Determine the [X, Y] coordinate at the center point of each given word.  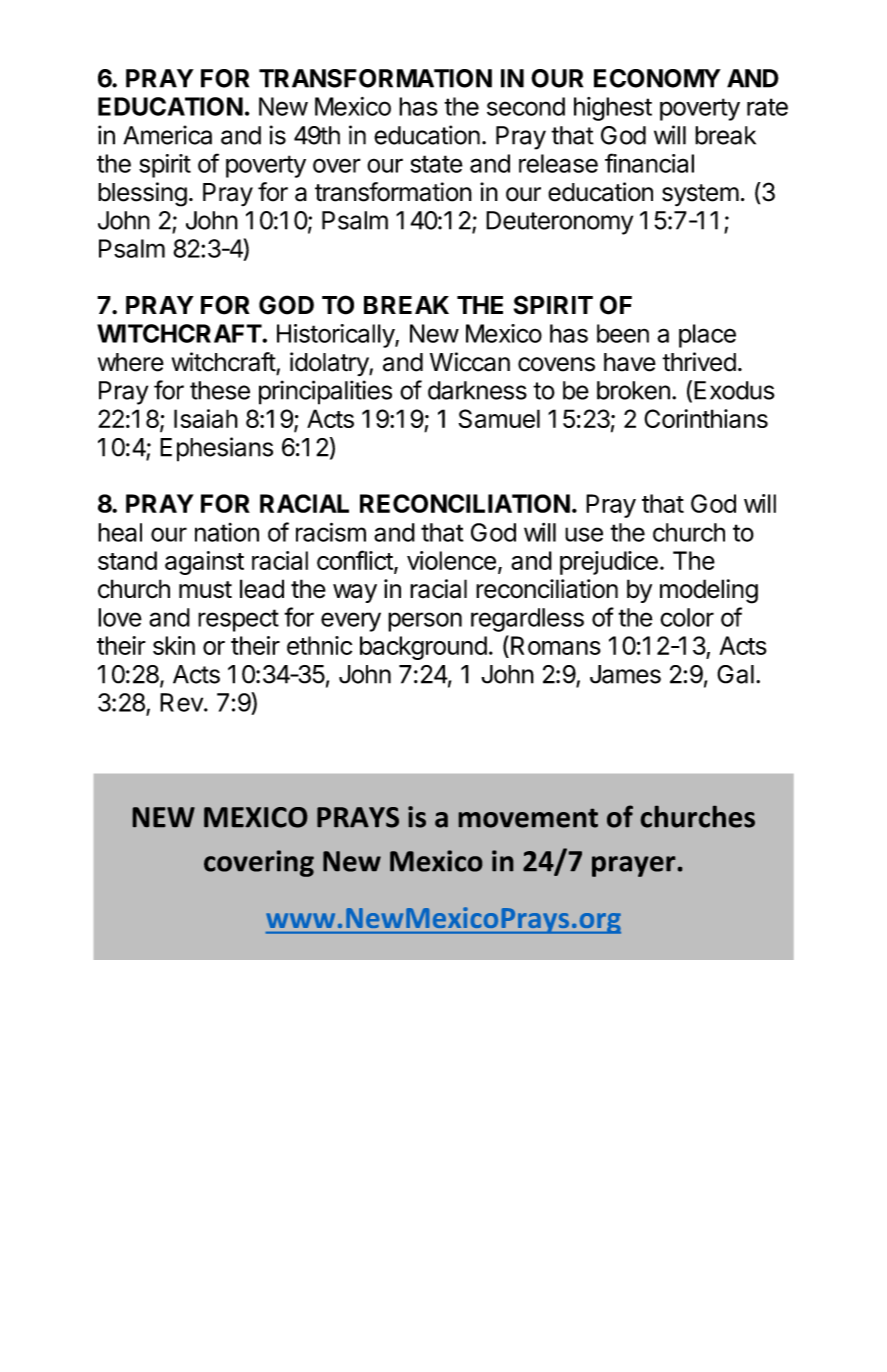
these [220, 390]
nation [227, 532]
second [526, 106]
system [700, 195]
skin [174, 645]
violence [451, 560]
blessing [142, 194]
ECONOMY [657, 78]
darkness [477, 390]
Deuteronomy [559, 223]
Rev [182, 702]
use [584, 534]
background [423, 648]
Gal [735, 674]
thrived [699, 362]
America [167, 135]
